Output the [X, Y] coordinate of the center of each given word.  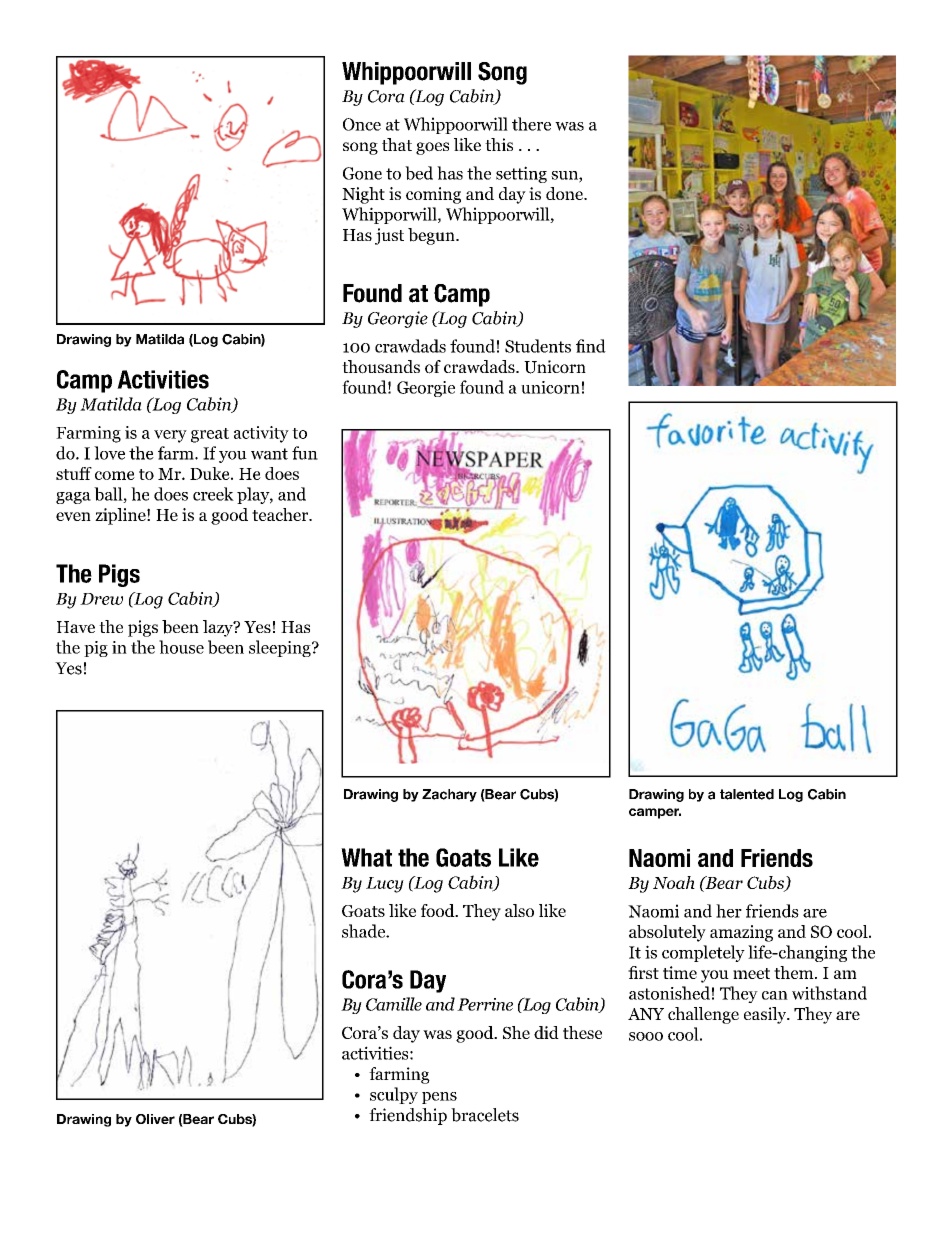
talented [747, 794]
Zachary [449, 795]
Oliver [155, 1119]
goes [432, 148]
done [565, 193]
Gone [362, 173]
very [170, 436]
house [181, 647]
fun [305, 453]
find [591, 346]
